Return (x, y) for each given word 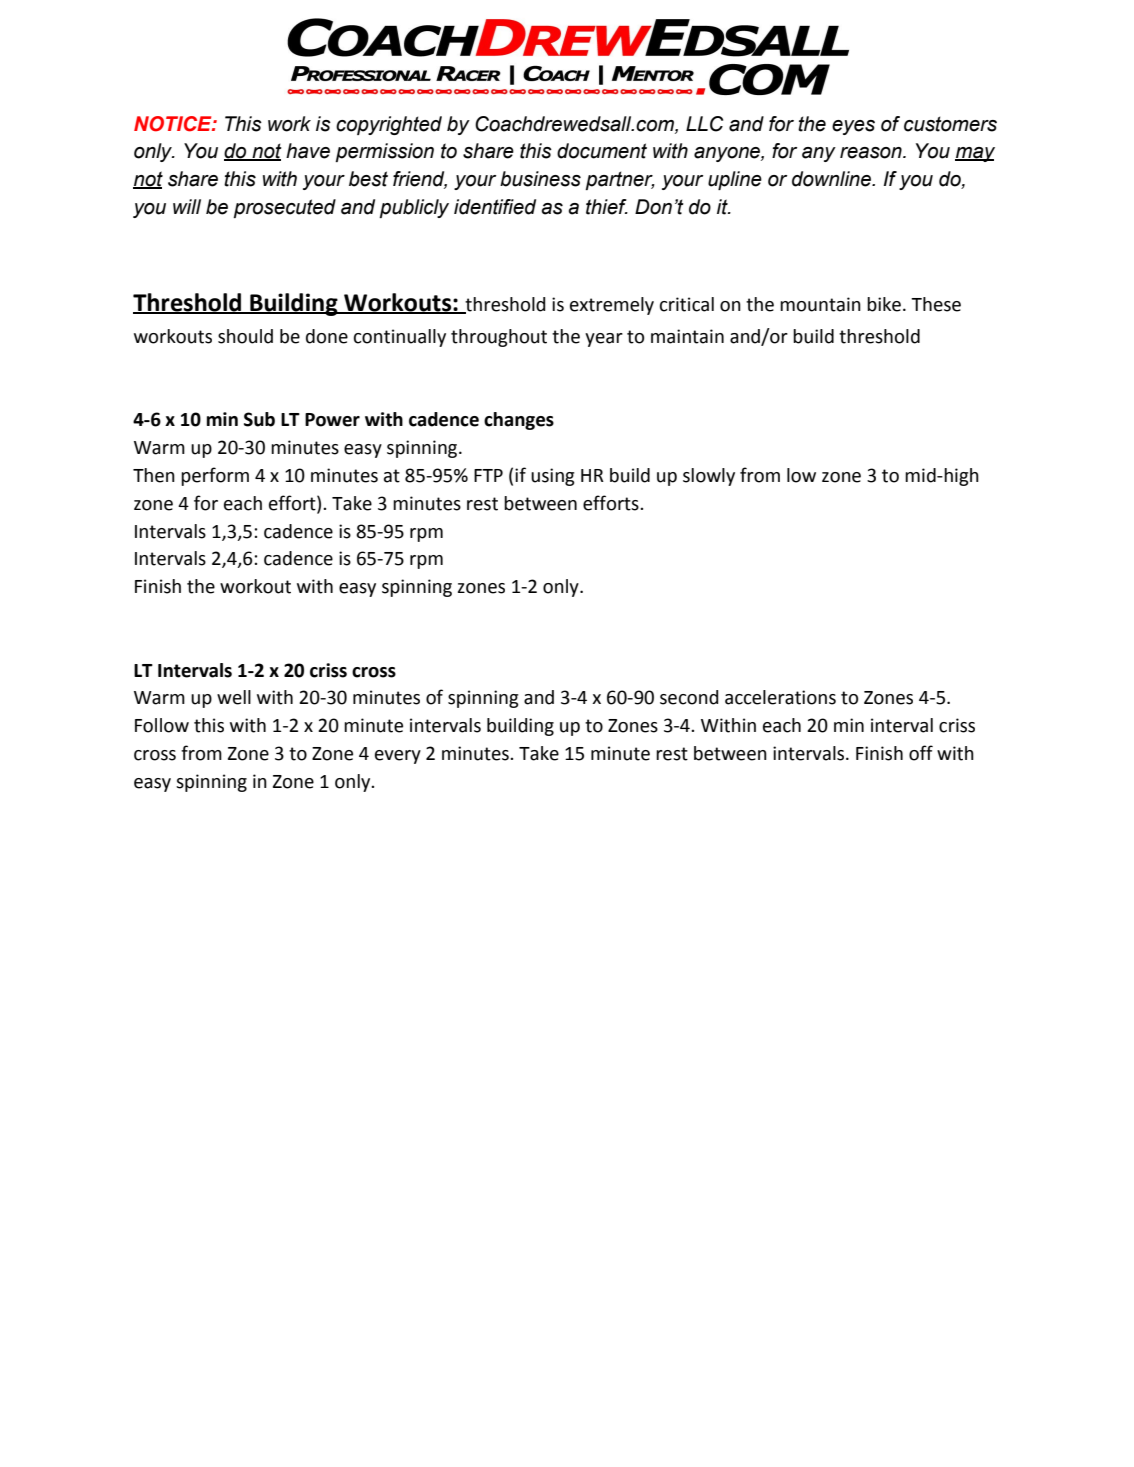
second (689, 697)
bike (884, 304)
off (921, 753)
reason (872, 153)
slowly (709, 477)
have (308, 151)
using (553, 477)
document (602, 151)
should (245, 336)
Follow (162, 725)
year (604, 340)
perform (215, 476)
